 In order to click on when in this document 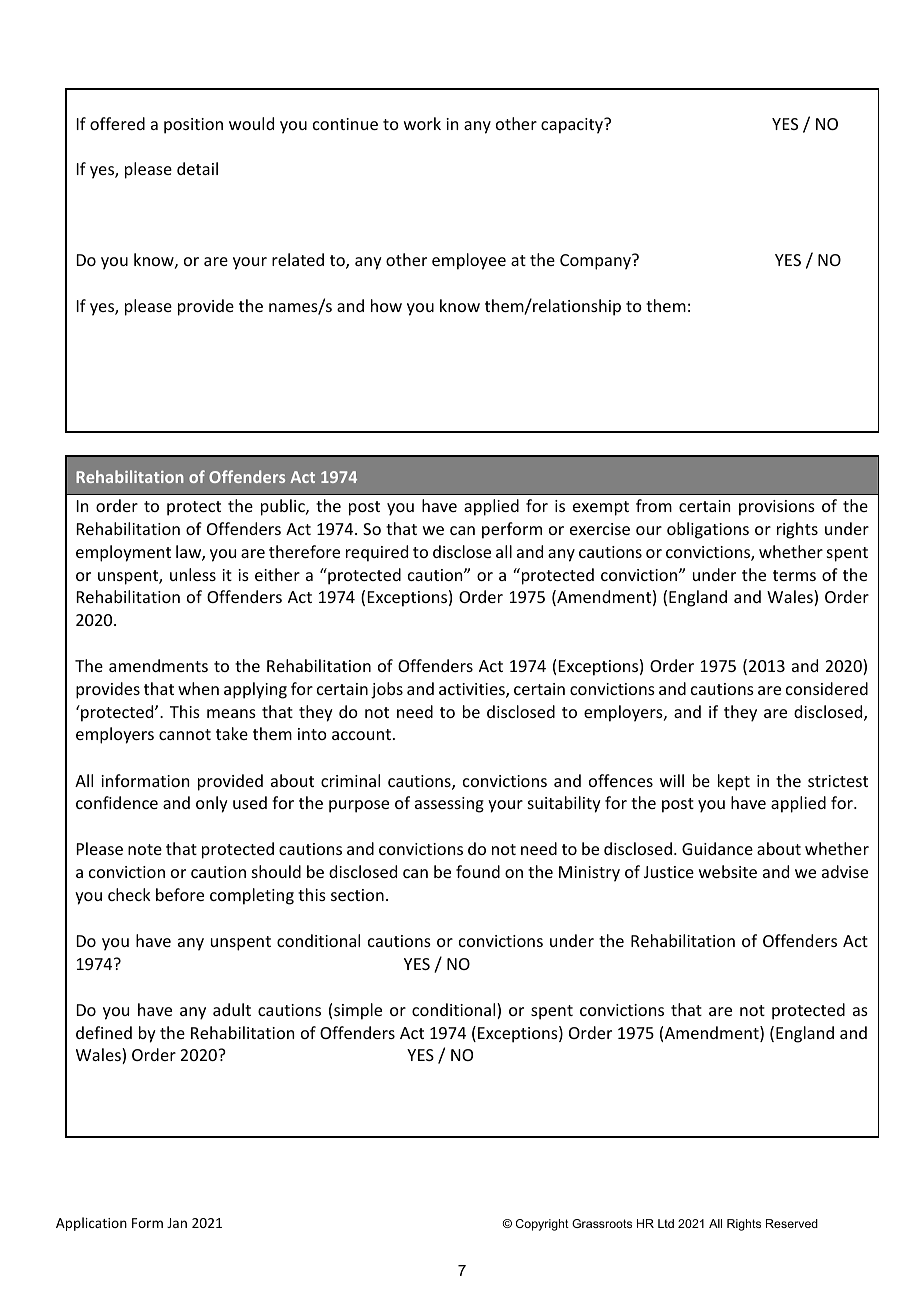, I will do `click(198, 688)`.
